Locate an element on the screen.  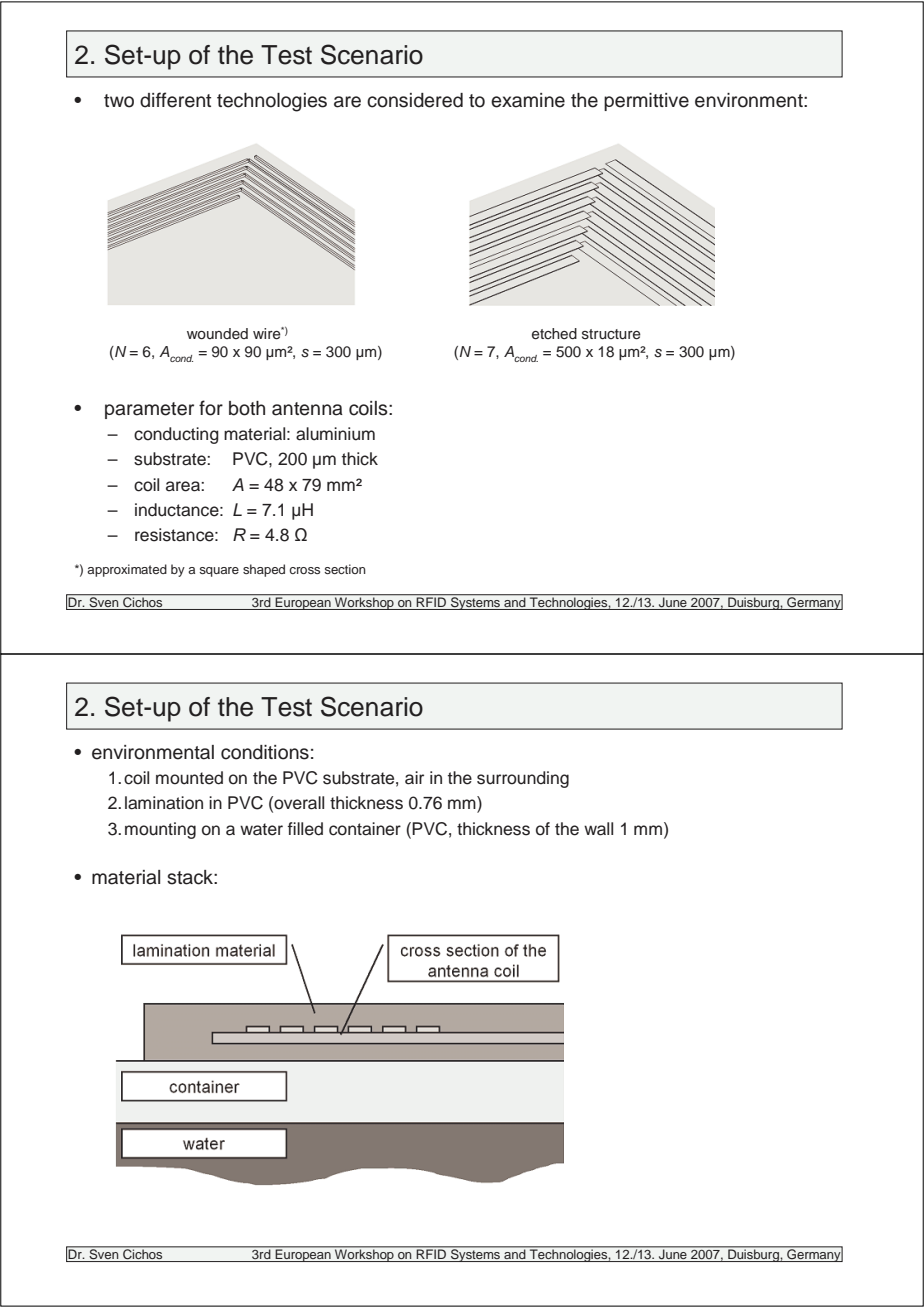
mounted is located at coordinates (189, 778).
